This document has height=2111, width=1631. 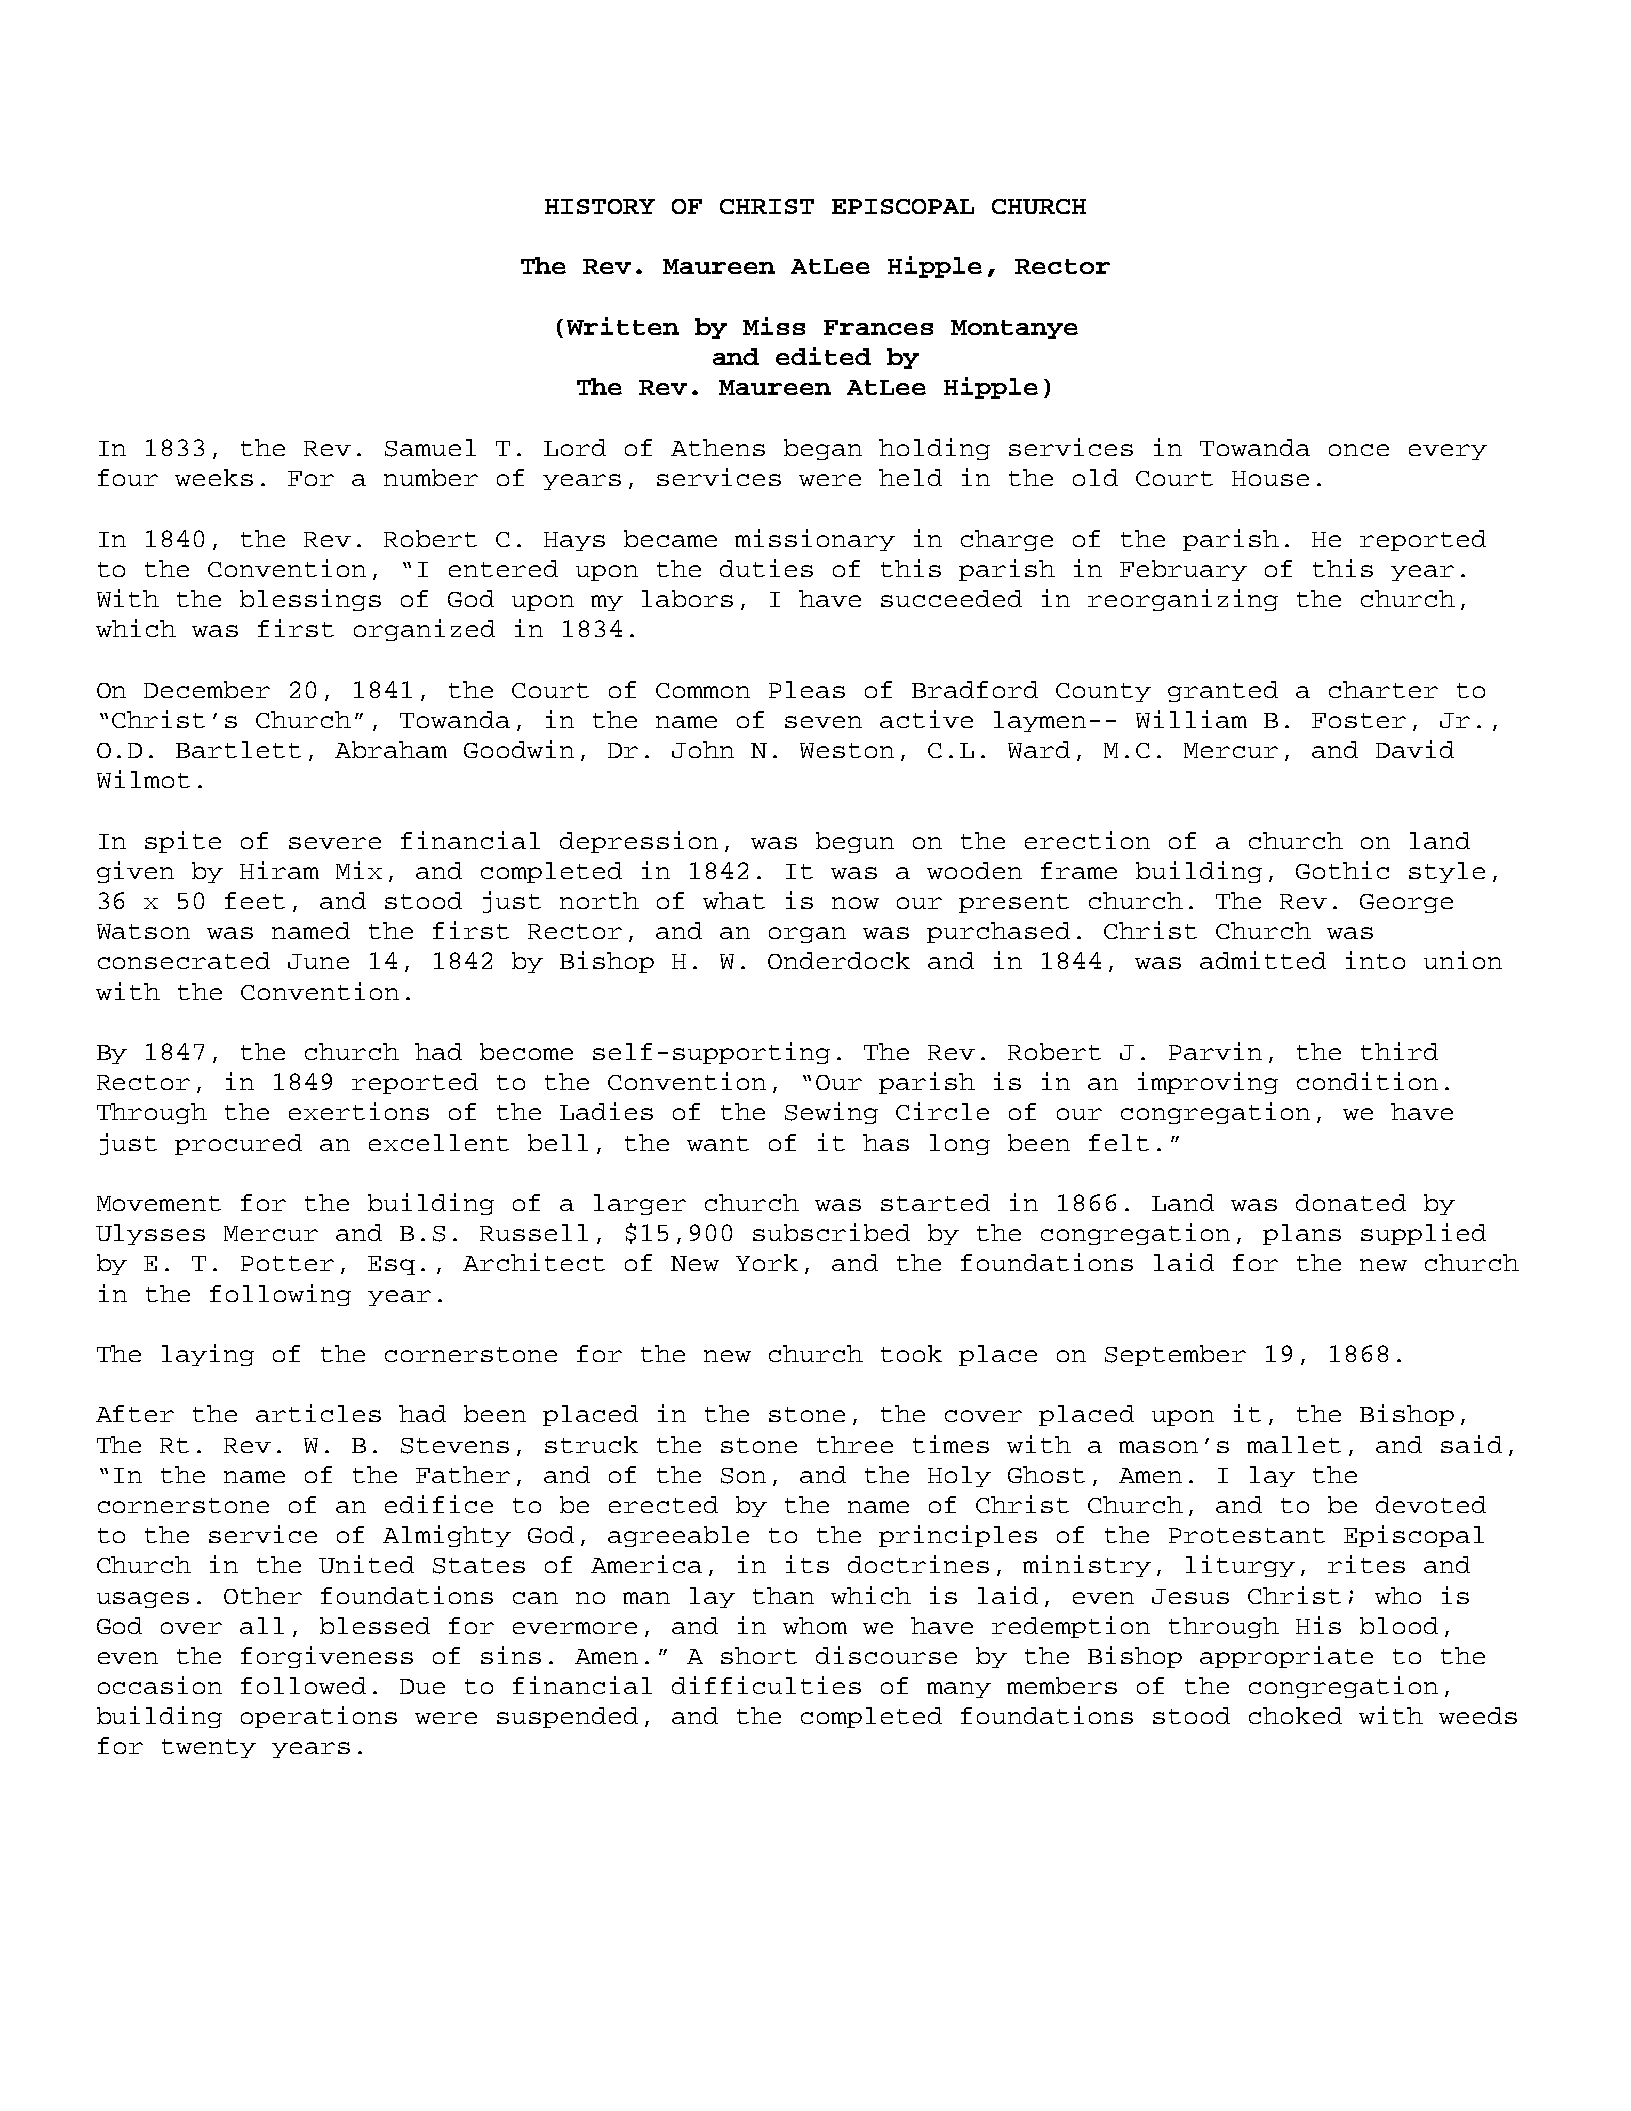 I want to click on operations, so click(x=319, y=1717).
